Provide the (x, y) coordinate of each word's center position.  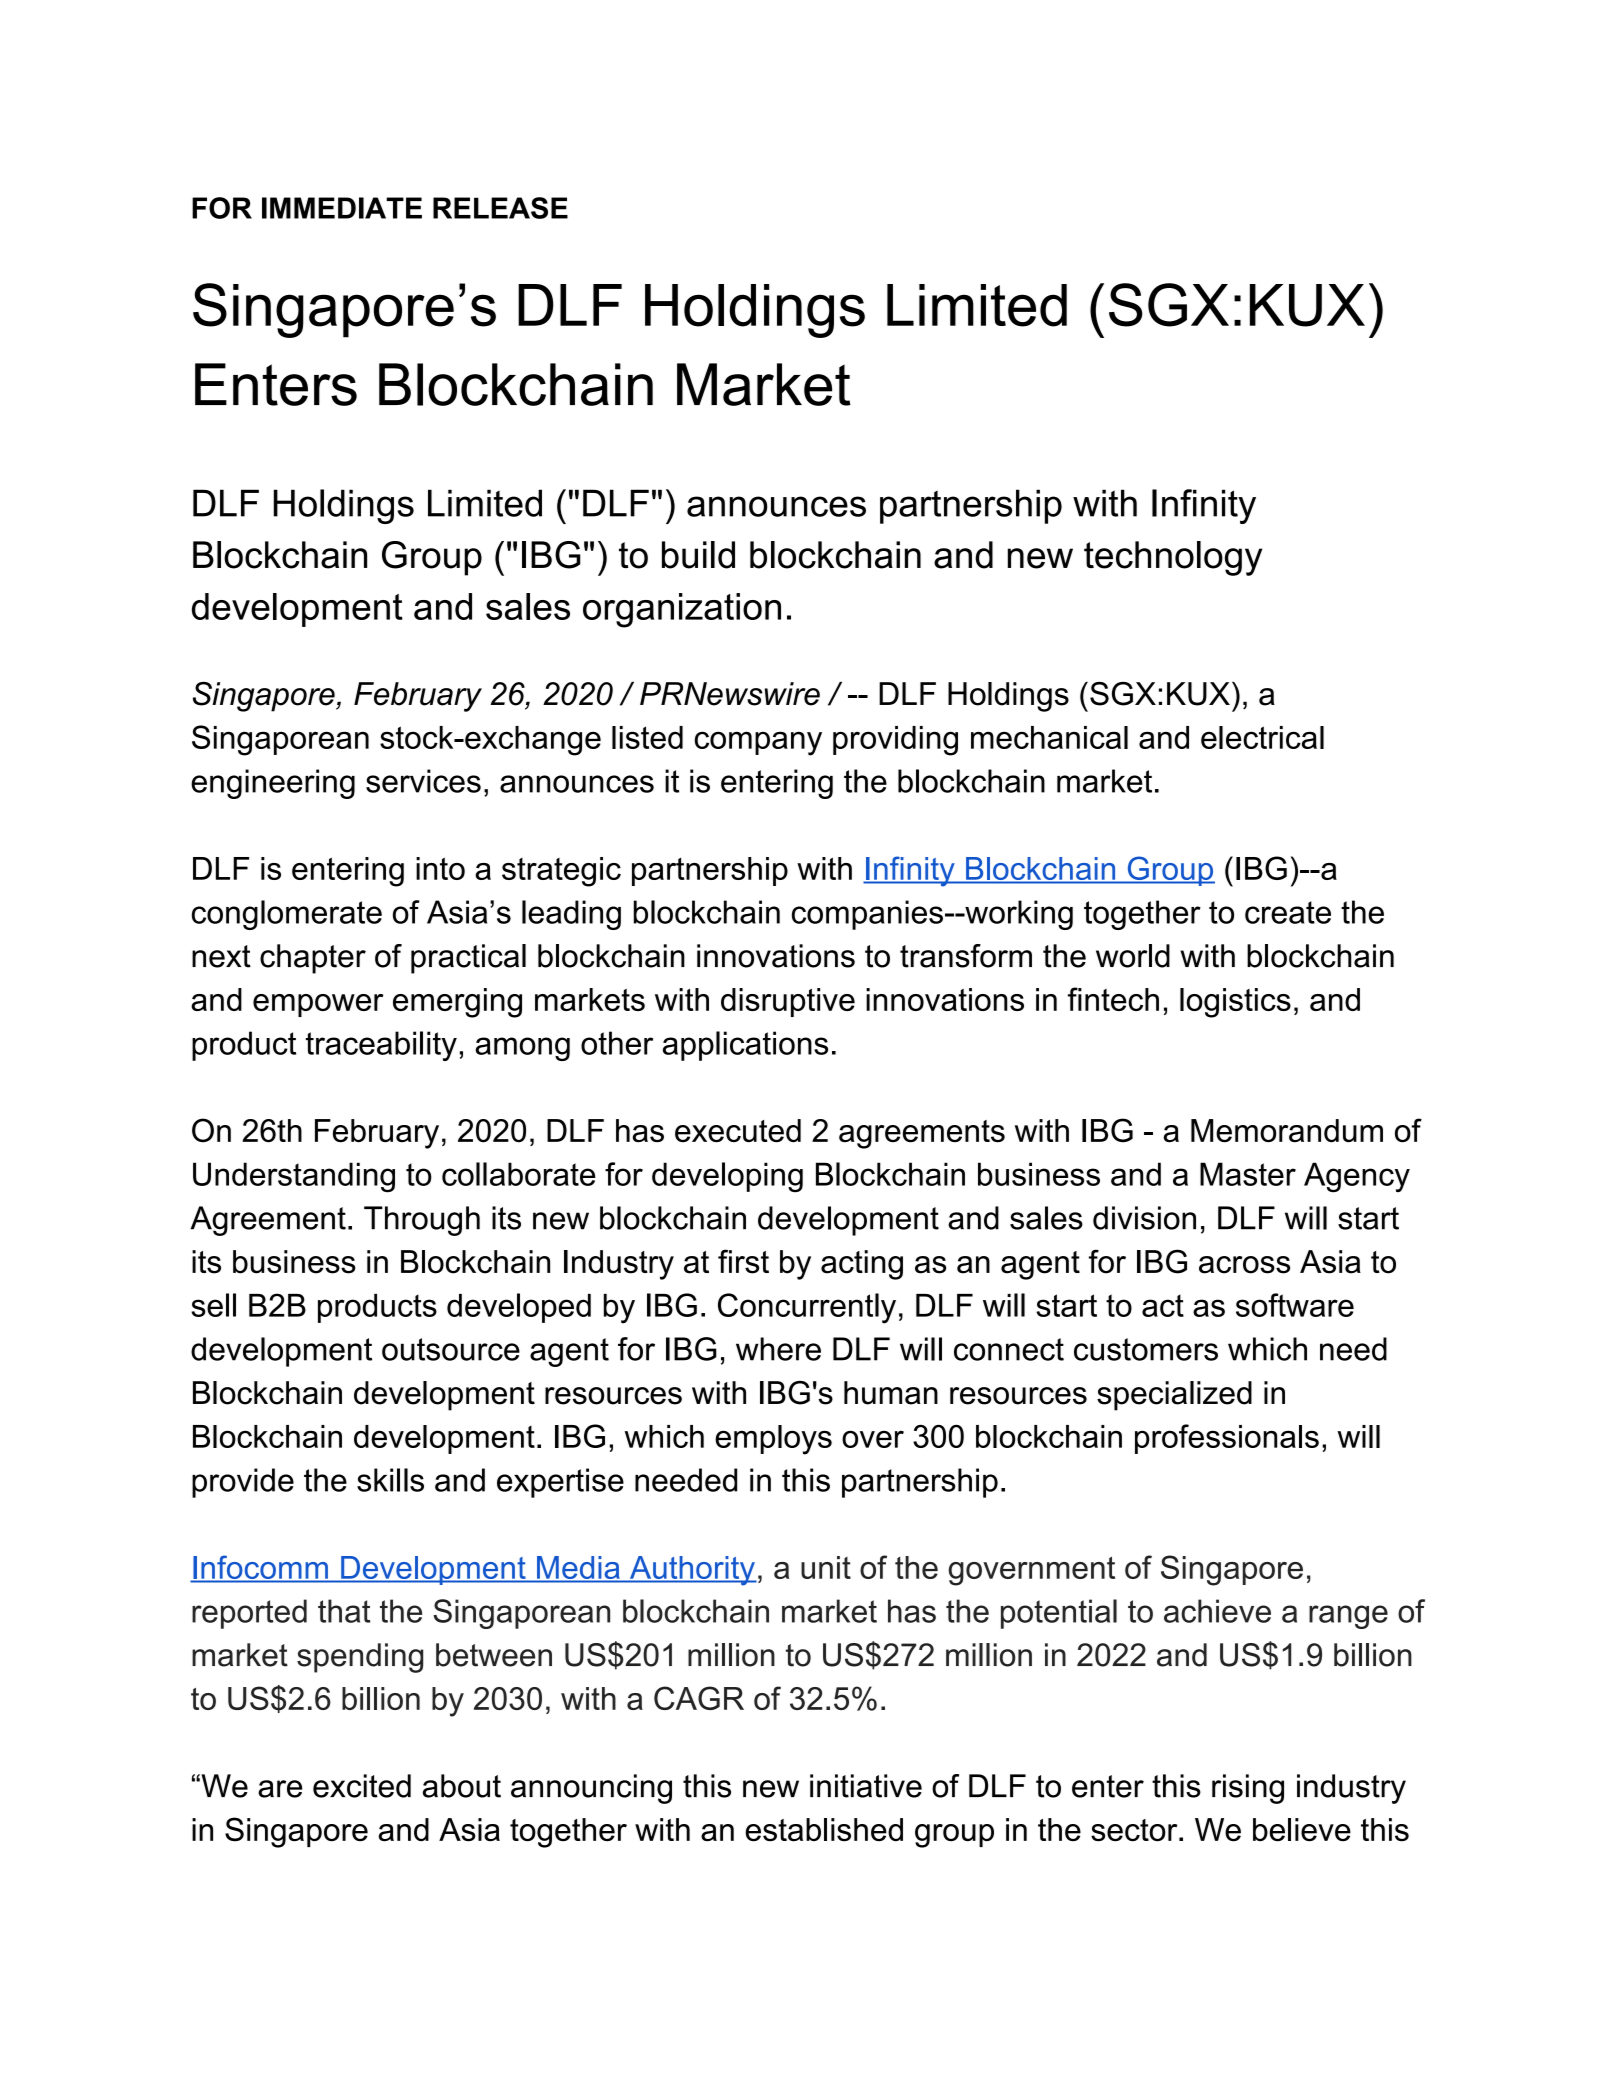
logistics (1235, 1003)
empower (318, 1005)
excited (362, 1786)
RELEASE (500, 208)
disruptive (788, 1002)
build (698, 555)
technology (1173, 558)
